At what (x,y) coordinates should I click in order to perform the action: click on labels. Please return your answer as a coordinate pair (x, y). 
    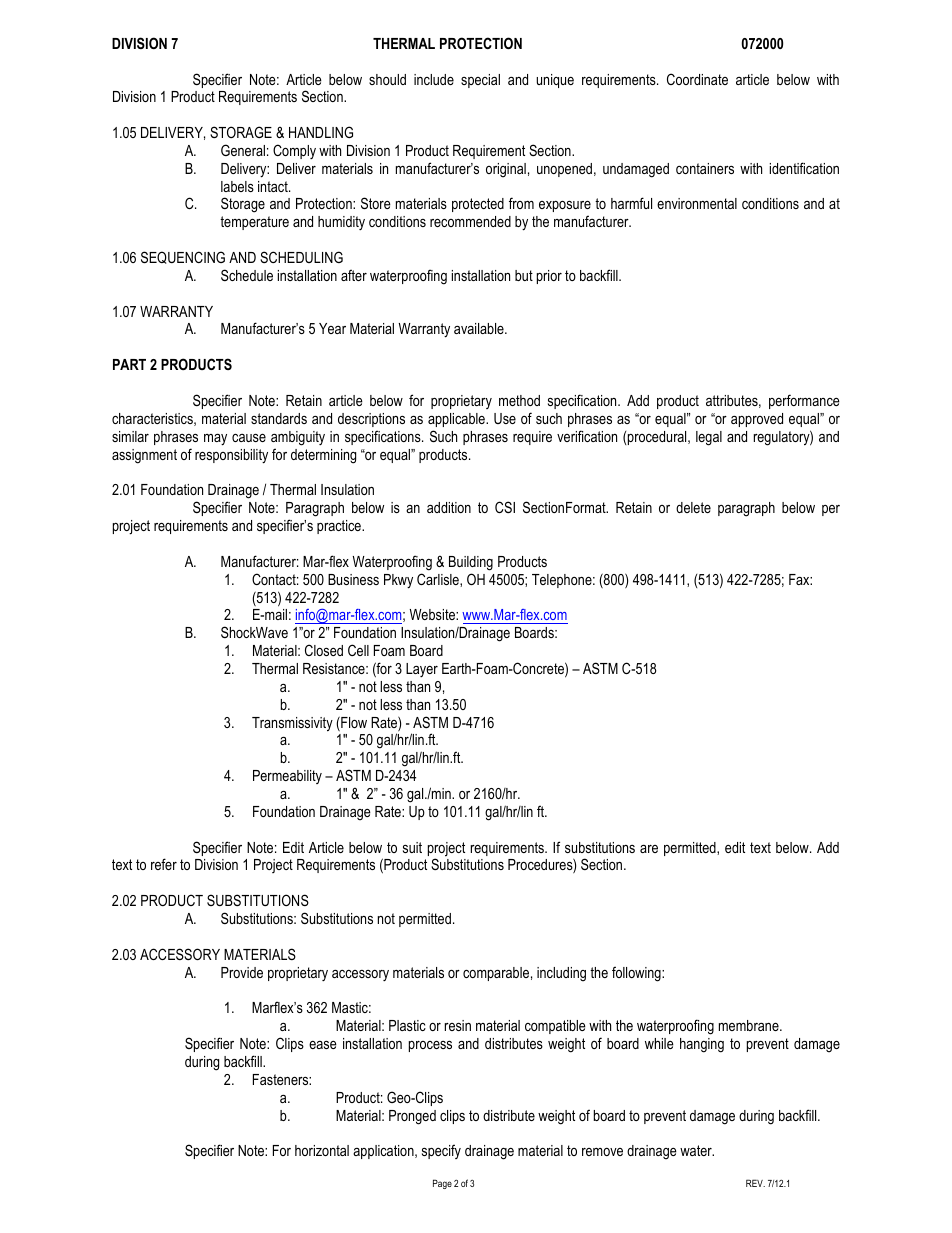
    Looking at the image, I should click on (237, 186).
